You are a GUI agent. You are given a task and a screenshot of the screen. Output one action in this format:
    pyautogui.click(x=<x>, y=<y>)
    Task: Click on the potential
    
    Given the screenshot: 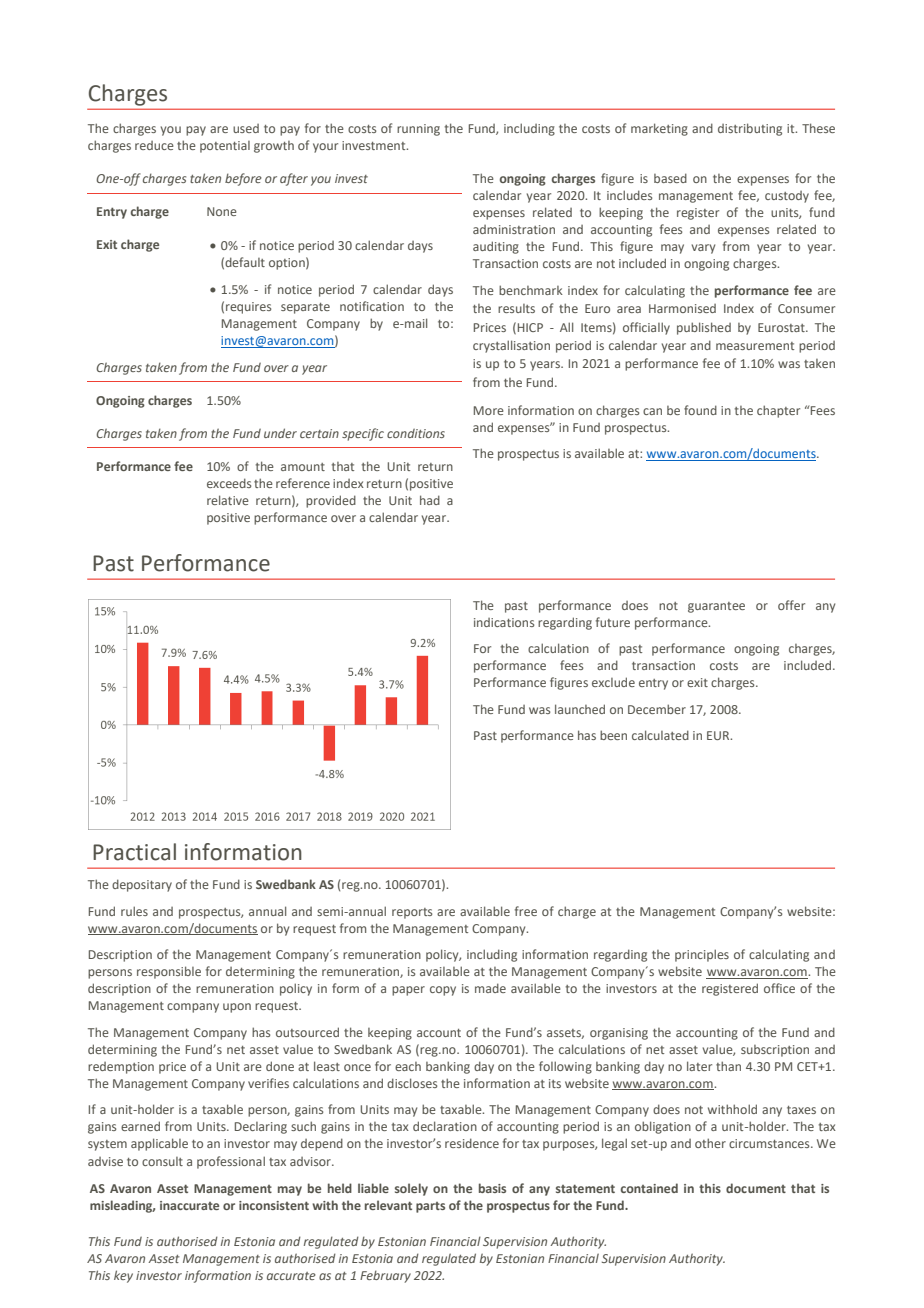 What is the action you would take?
    pyautogui.click(x=225, y=147)
